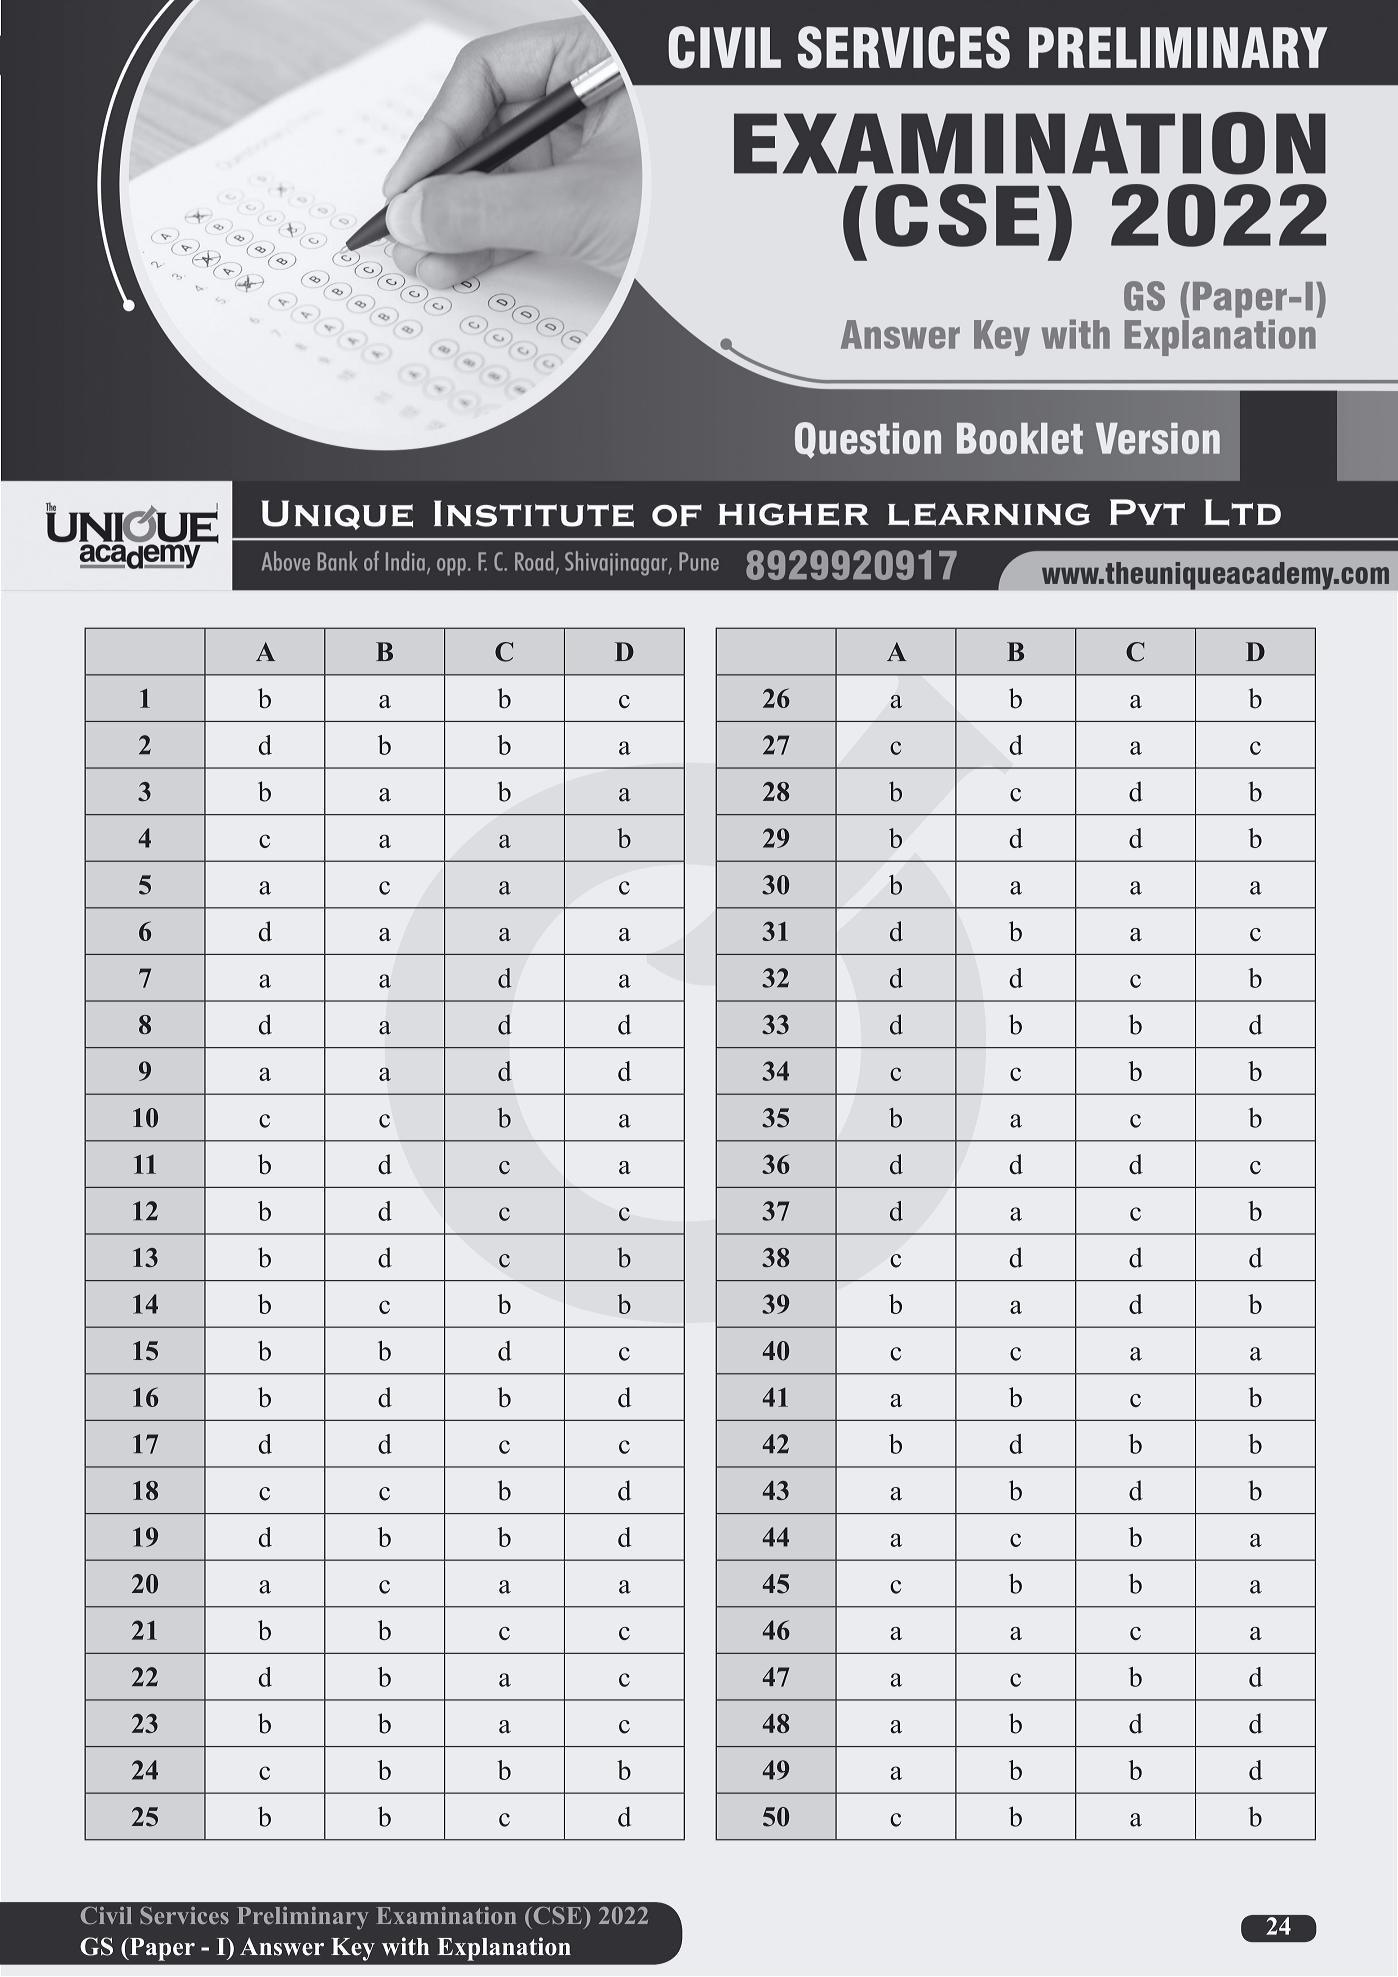 This screenshot has height=1977, width=1398. What do you see at coordinates (106, 1915) in the screenshot?
I see `Civil` at bounding box center [106, 1915].
